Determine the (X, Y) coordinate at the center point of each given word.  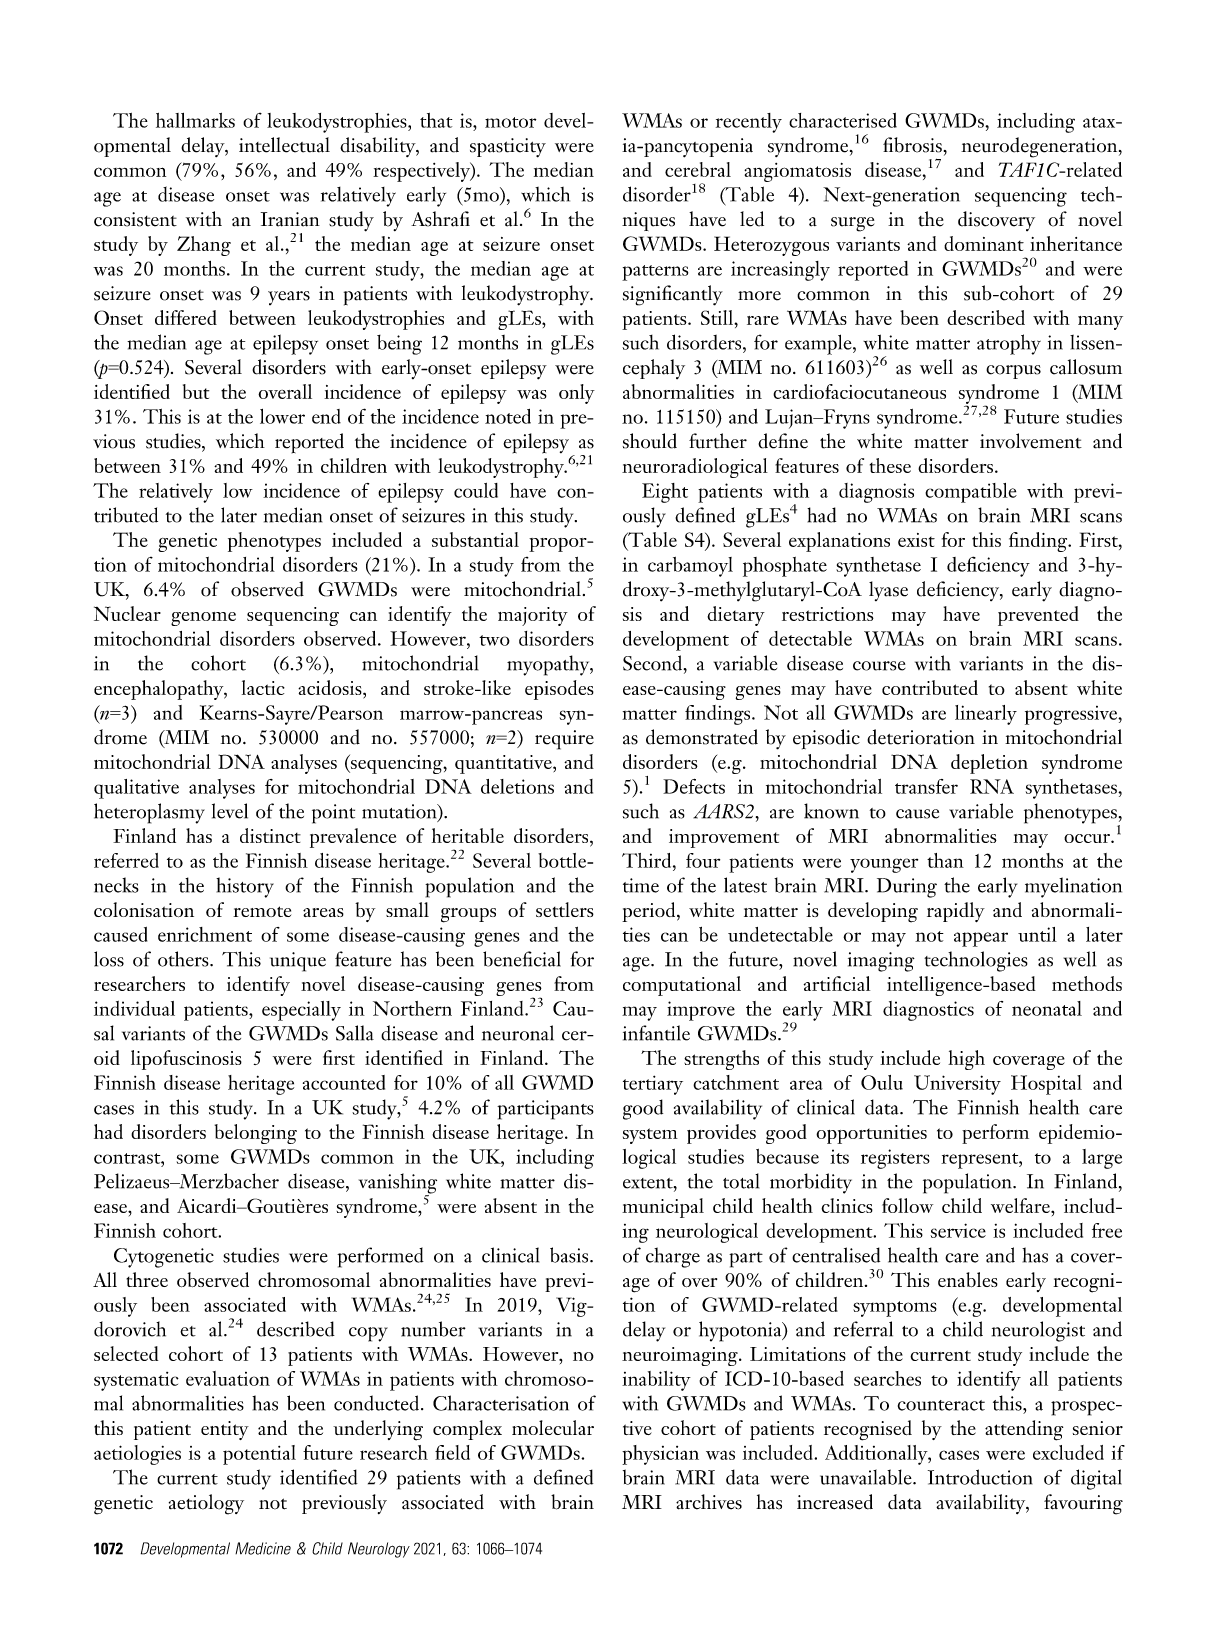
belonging (256, 1134)
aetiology (206, 1504)
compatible (971, 493)
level (230, 811)
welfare (1021, 1205)
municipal (663, 1208)
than (945, 860)
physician (660, 1455)
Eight (665, 493)
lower (282, 416)
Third (648, 860)
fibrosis (912, 145)
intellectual (284, 145)
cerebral (698, 169)
